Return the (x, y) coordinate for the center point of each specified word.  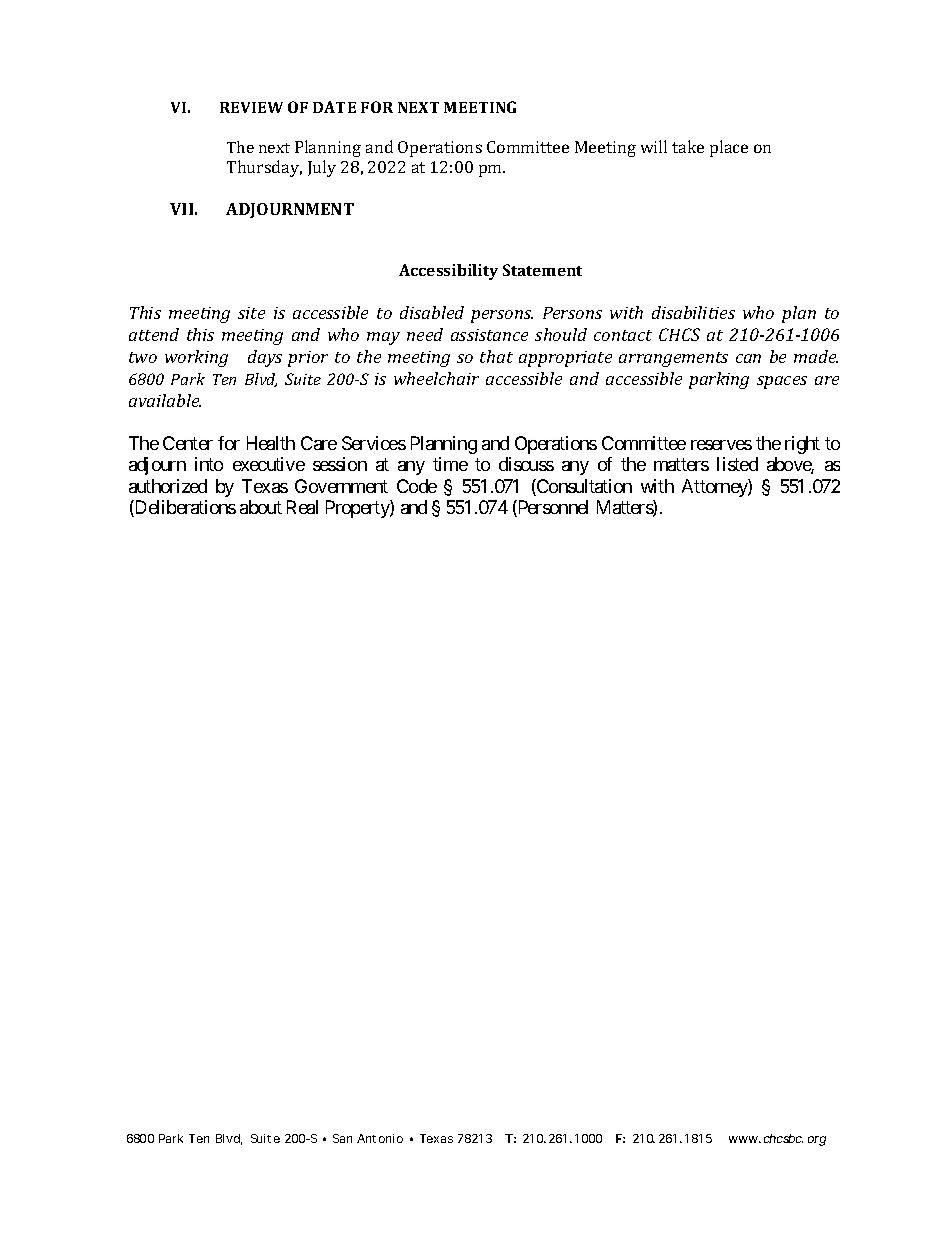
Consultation (583, 487)
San (342, 1138)
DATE (334, 107)
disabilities (693, 312)
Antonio (380, 1138)
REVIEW (251, 107)
